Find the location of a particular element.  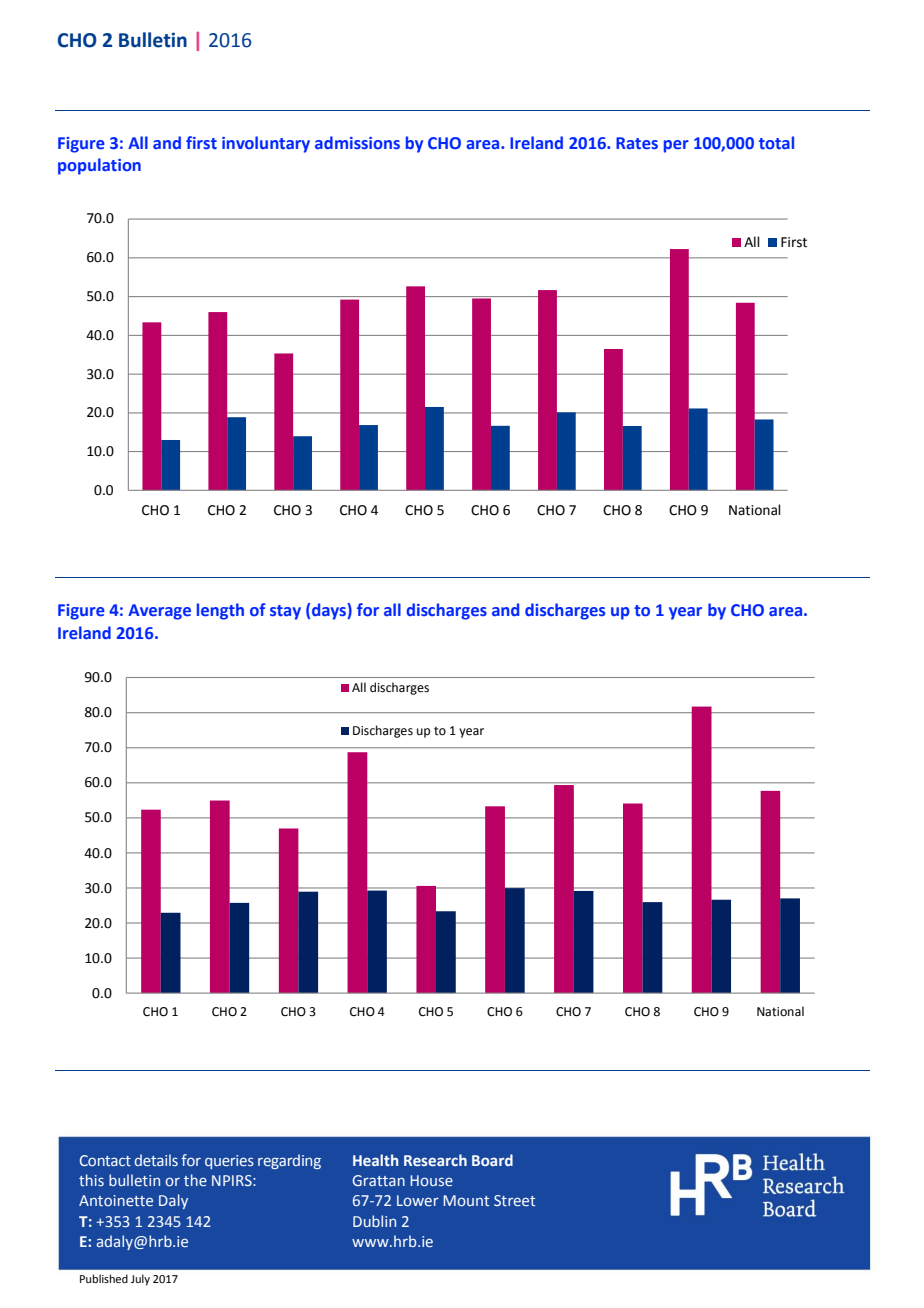

Health is located at coordinates (375, 1160).
